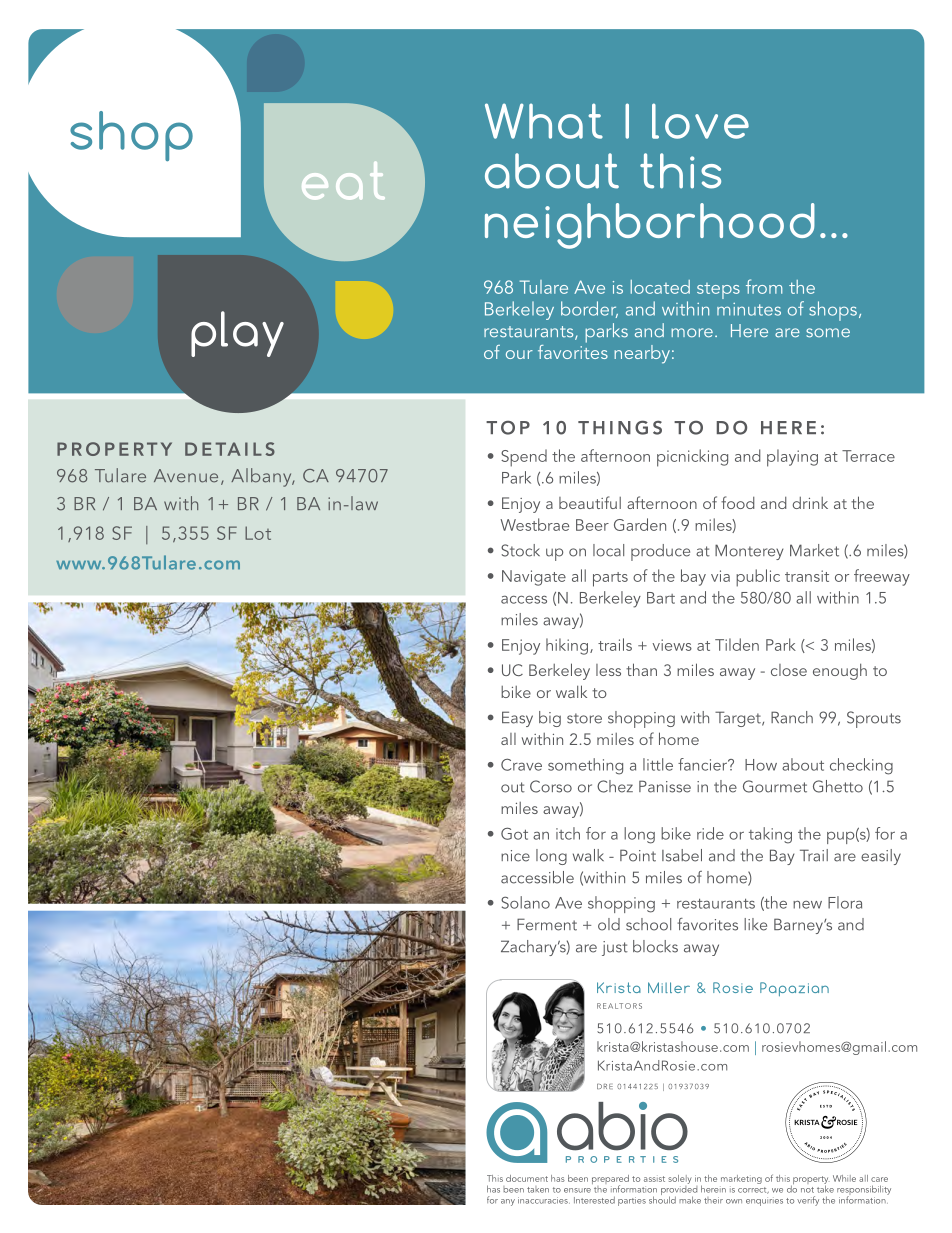 The width and height of the document is (952, 1233). What do you see at coordinates (544, 1200) in the document?
I see `inaccuracies` at bounding box center [544, 1200].
